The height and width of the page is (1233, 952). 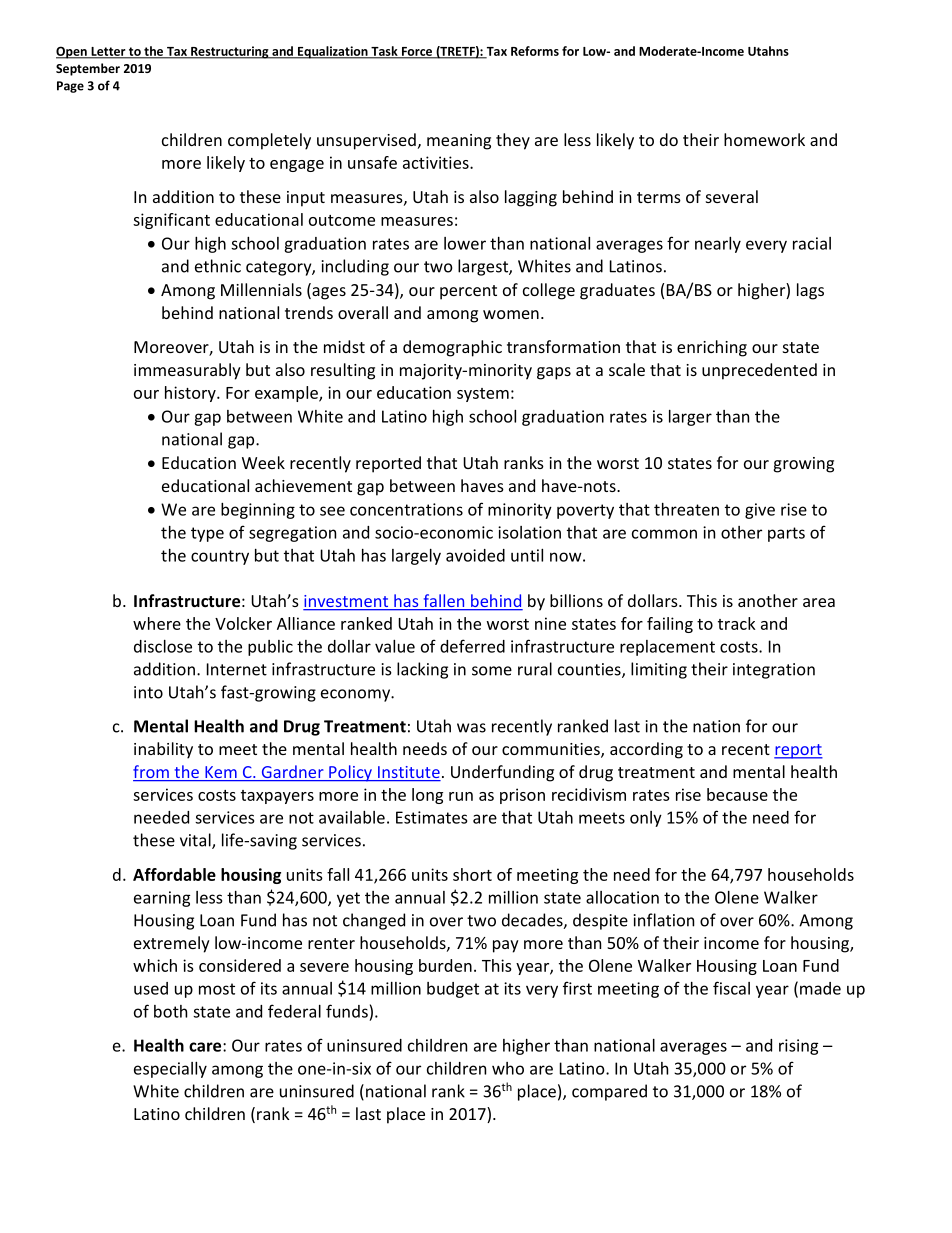 I want to click on homework, so click(x=764, y=139).
